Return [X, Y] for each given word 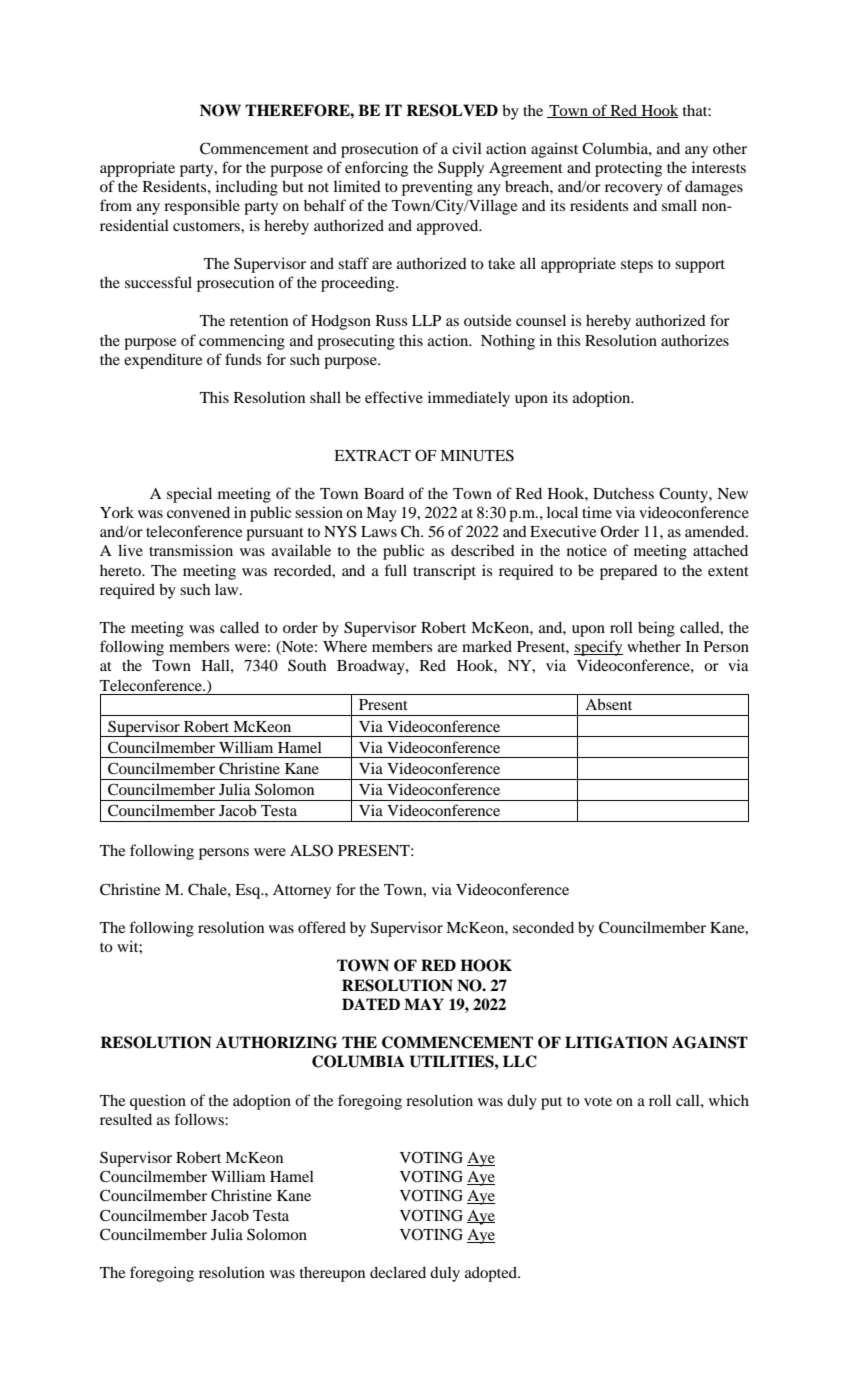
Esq [249, 891]
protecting [628, 169]
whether [654, 646]
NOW [220, 110]
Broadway [372, 667]
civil [467, 148]
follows [200, 1119]
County [684, 495]
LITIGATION [616, 1042]
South [307, 665]
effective [394, 397]
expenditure [163, 361]
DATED [371, 1004]
